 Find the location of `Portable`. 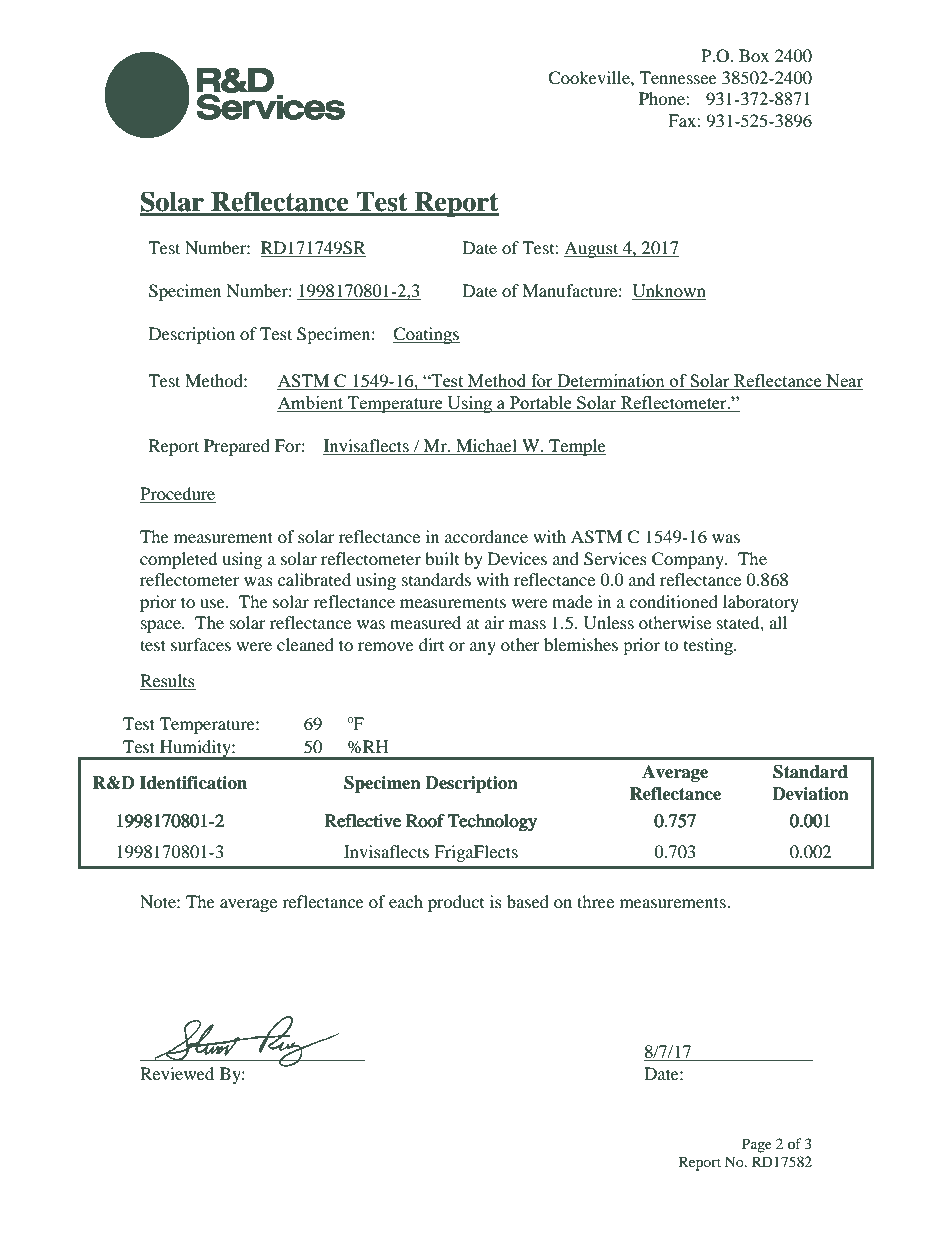

Portable is located at coordinates (541, 402).
